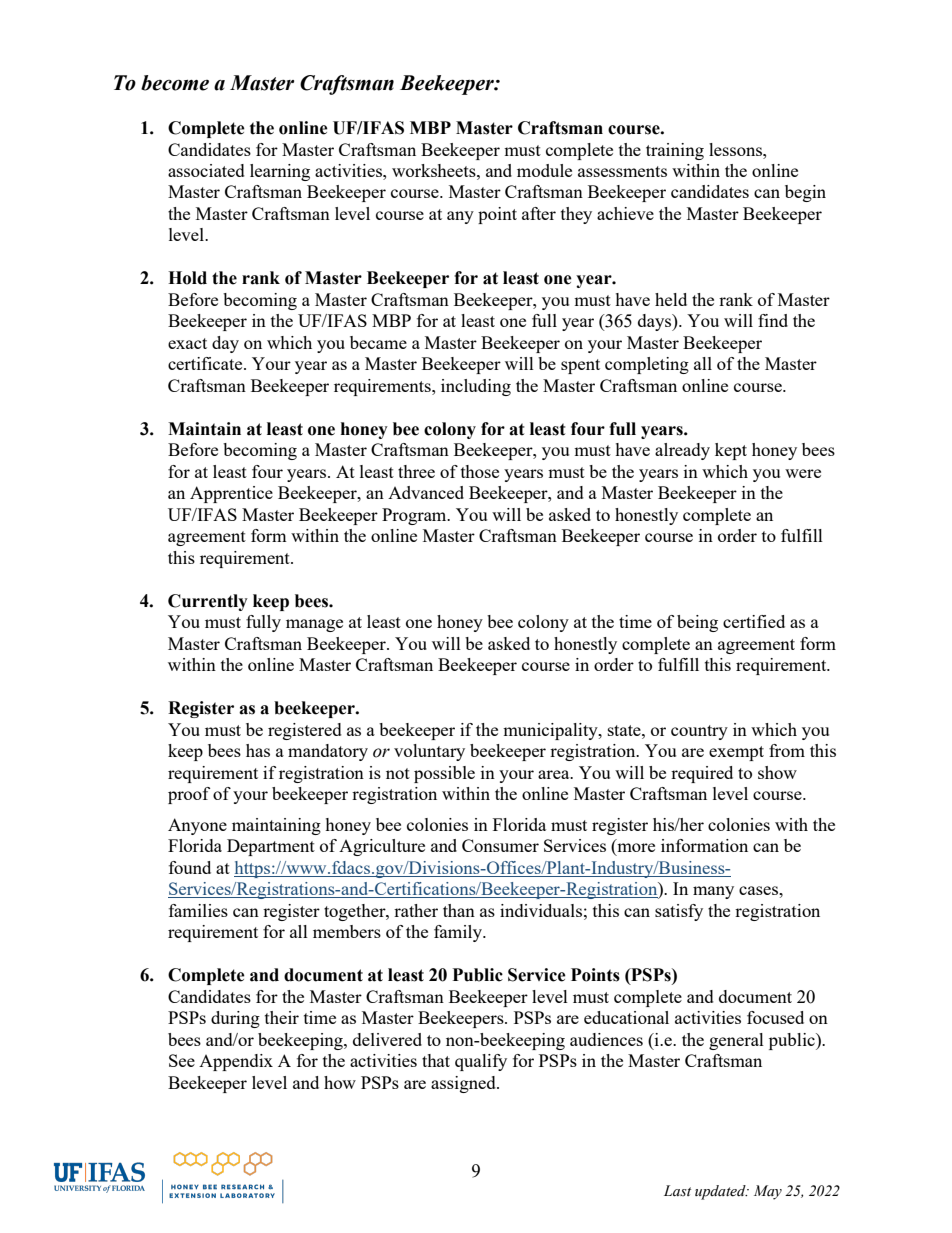  What do you see at coordinates (464, 1084) in the document?
I see `assigned` at bounding box center [464, 1084].
